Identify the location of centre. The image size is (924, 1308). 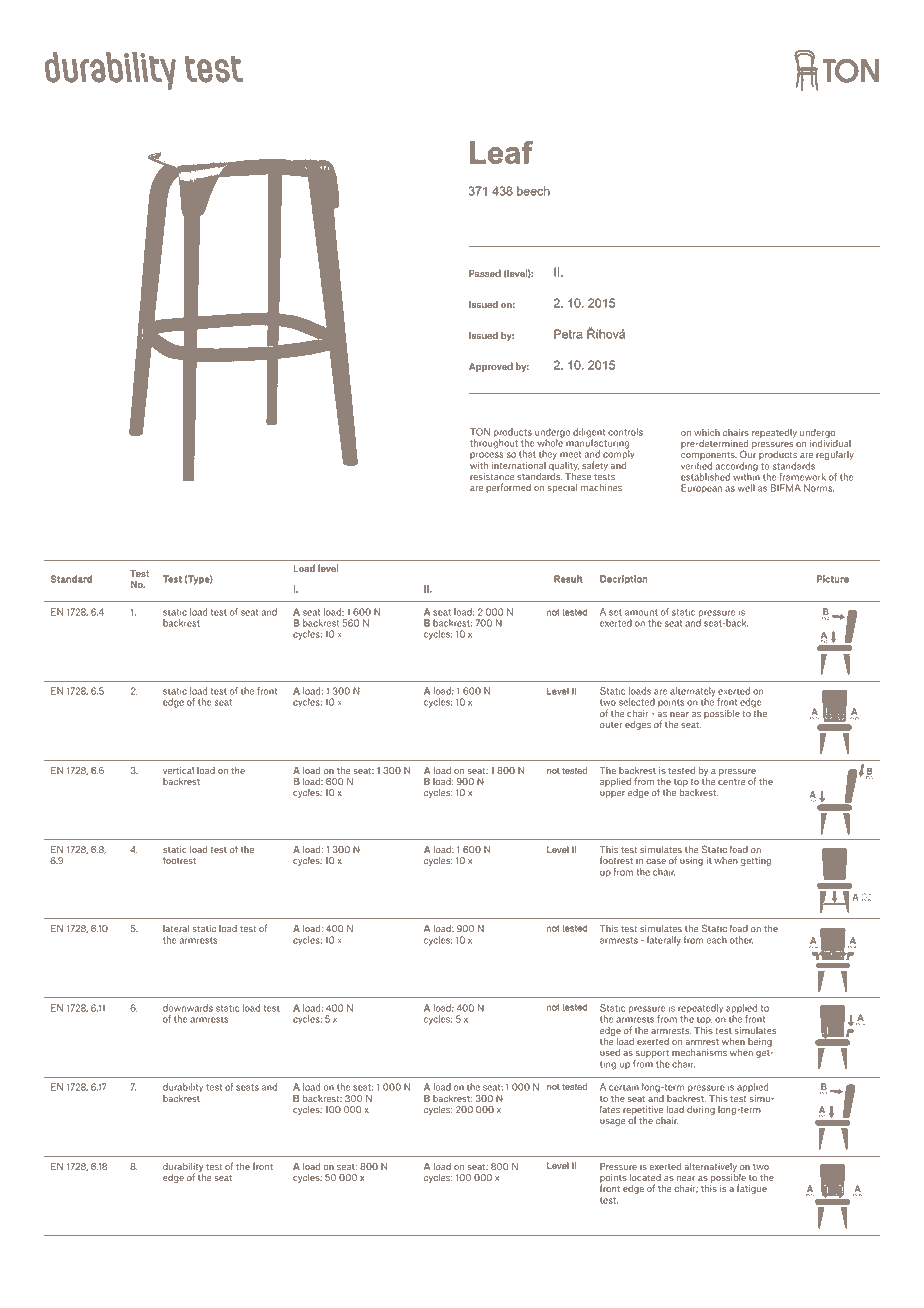
(731, 782).
